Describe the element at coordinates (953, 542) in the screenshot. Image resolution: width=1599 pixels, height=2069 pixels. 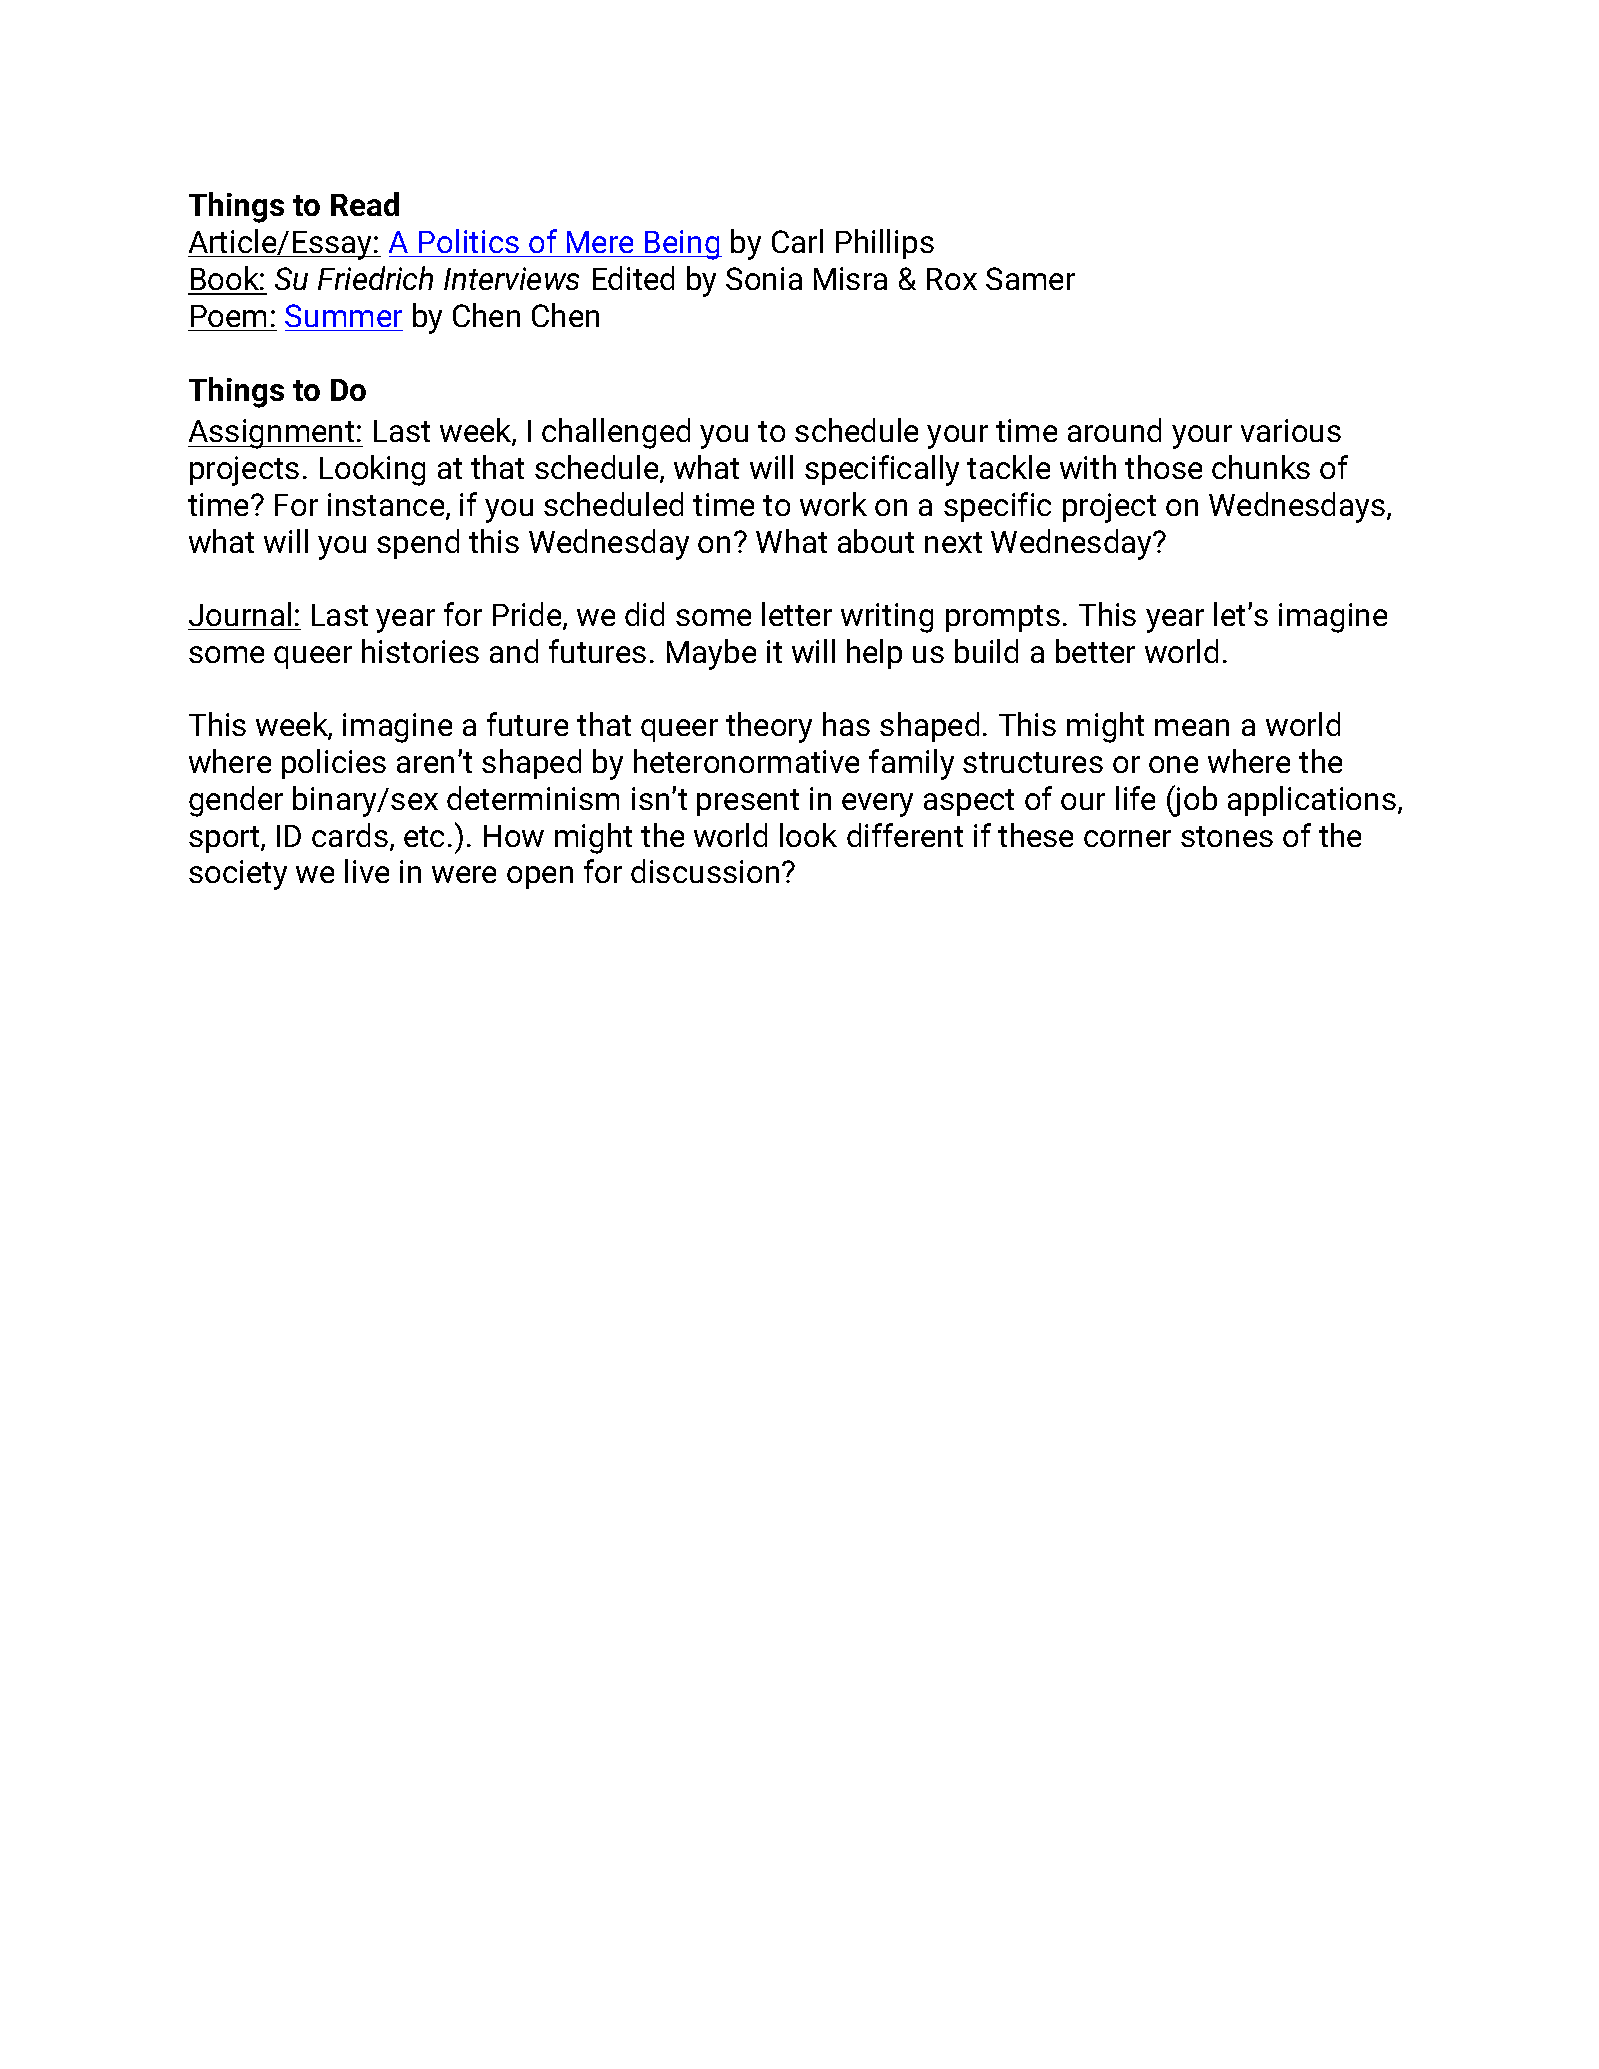
I see `next` at that location.
